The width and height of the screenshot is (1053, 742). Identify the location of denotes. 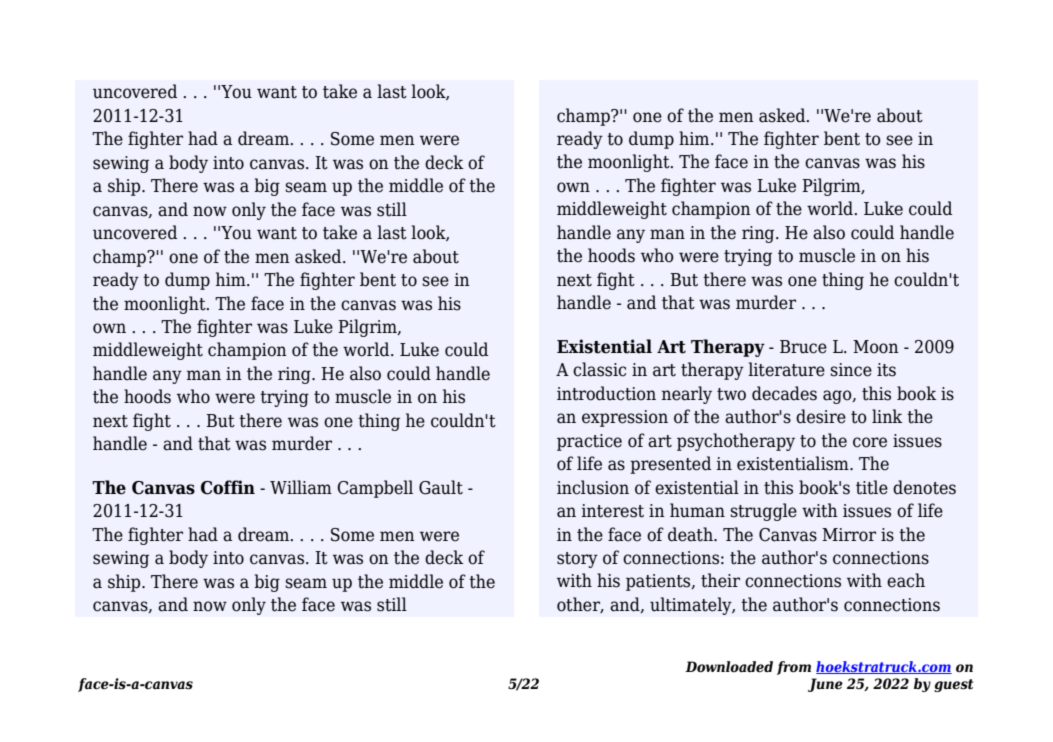
(924, 487).
